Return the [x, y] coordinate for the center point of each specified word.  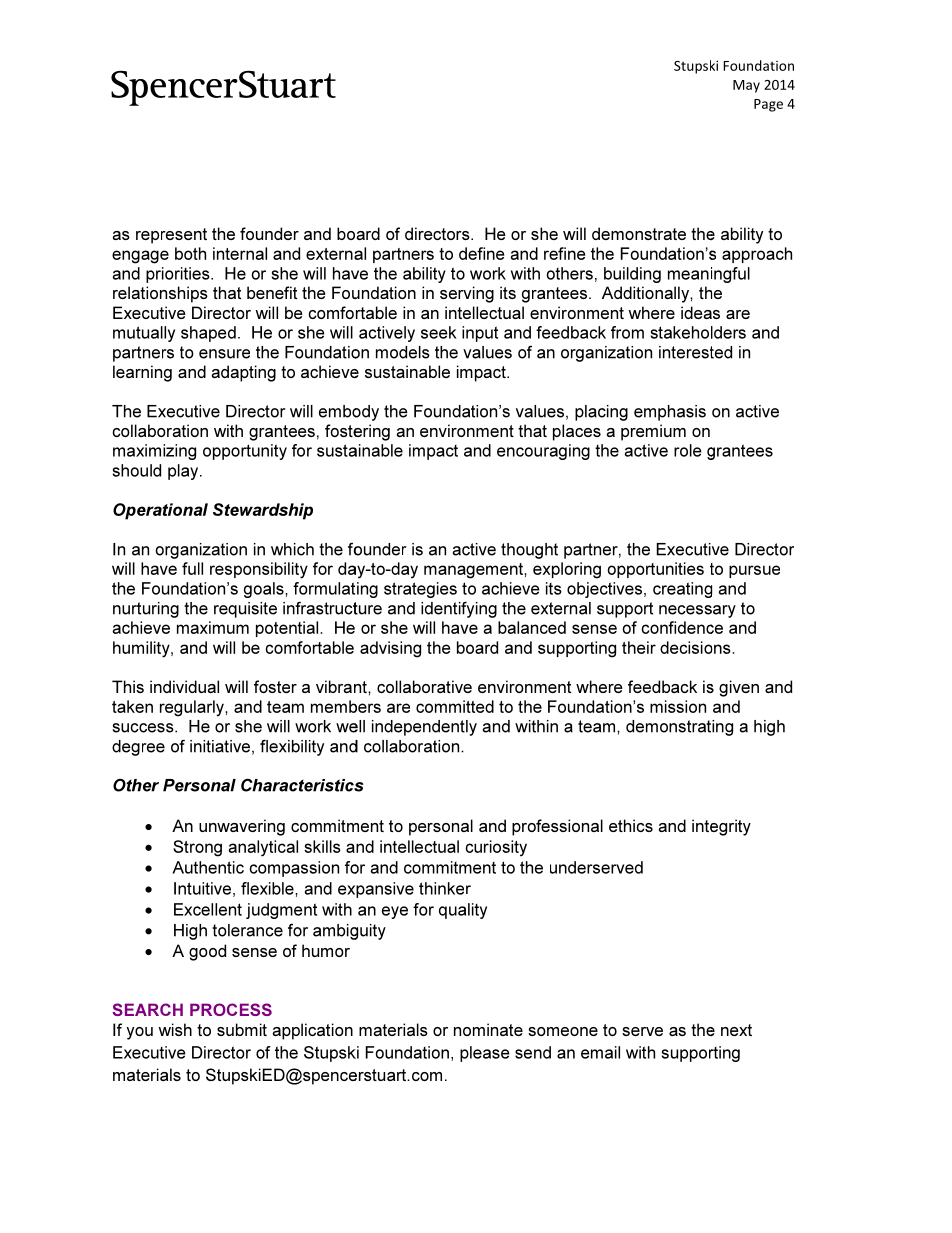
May [746, 86]
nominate [488, 1029]
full [192, 568]
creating [682, 590]
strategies [420, 590]
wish [175, 1029]
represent [171, 236]
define [481, 253]
